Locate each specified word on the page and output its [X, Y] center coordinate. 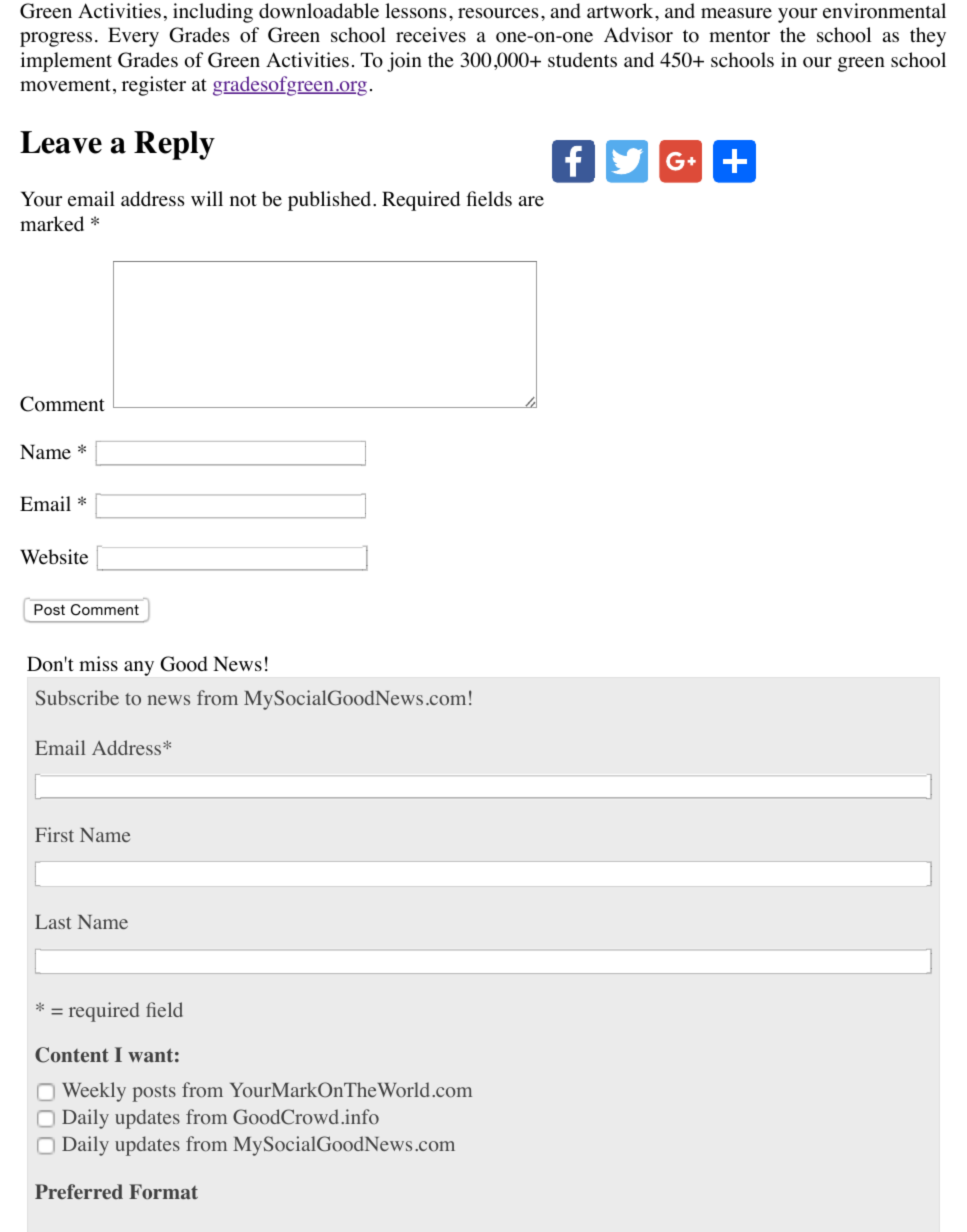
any [139, 668]
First [54, 834]
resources [498, 13]
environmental [884, 11]
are [531, 201]
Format [163, 1192]
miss [98, 663]
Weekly [94, 1092]
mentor [739, 36]
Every [133, 37]
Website [54, 557]
